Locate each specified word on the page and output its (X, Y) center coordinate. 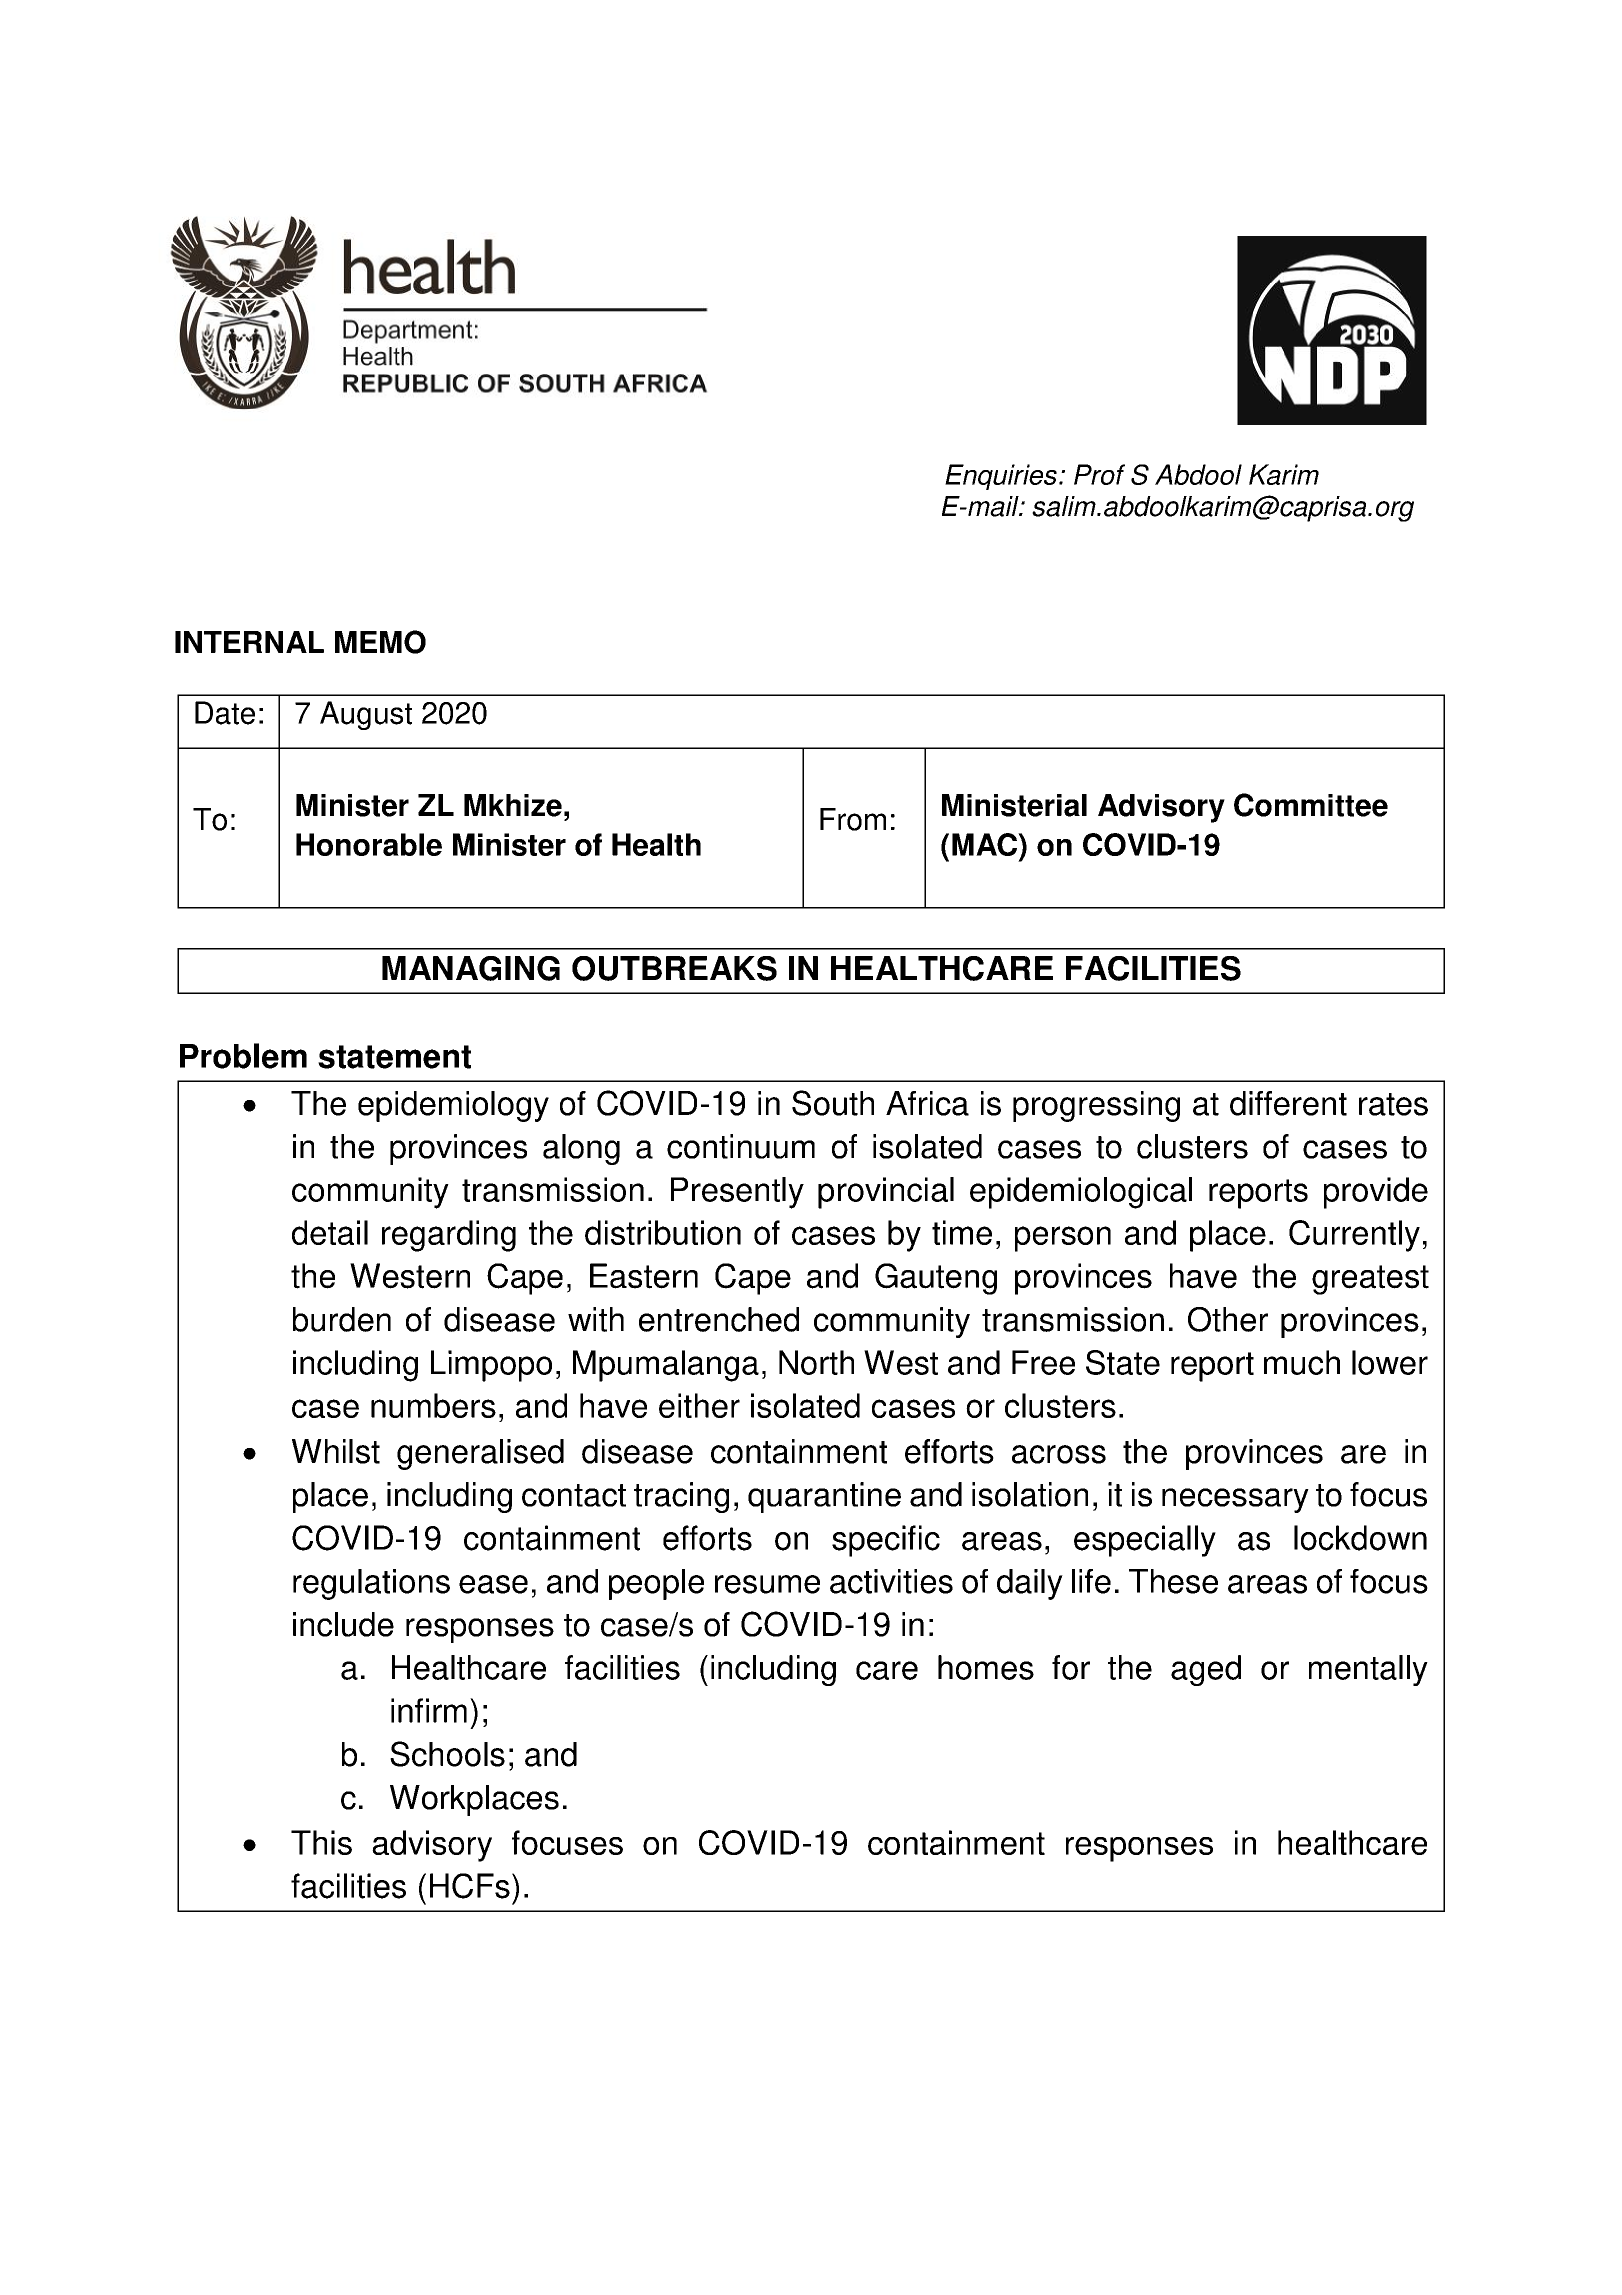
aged (1206, 1670)
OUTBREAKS (674, 968)
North (816, 1362)
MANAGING (471, 968)
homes (986, 1667)
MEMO (380, 642)
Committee (1311, 805)
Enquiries (1001, 477)
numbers (433, 1405)
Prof (1099, 474)
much (1302, 1362)
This (321, 1842)
